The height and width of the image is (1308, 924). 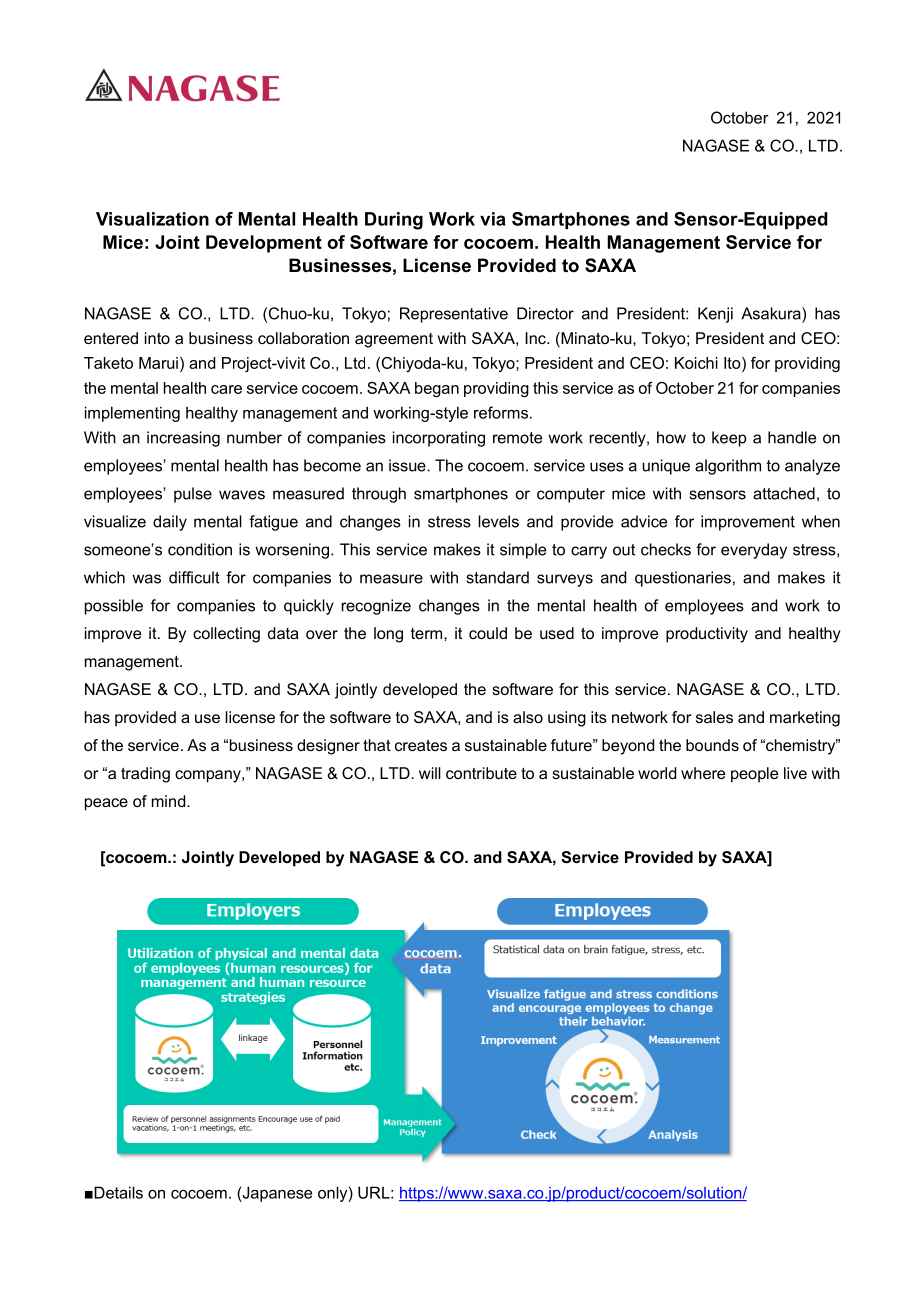 I want to click on daily, so click(x=170, y=523).
